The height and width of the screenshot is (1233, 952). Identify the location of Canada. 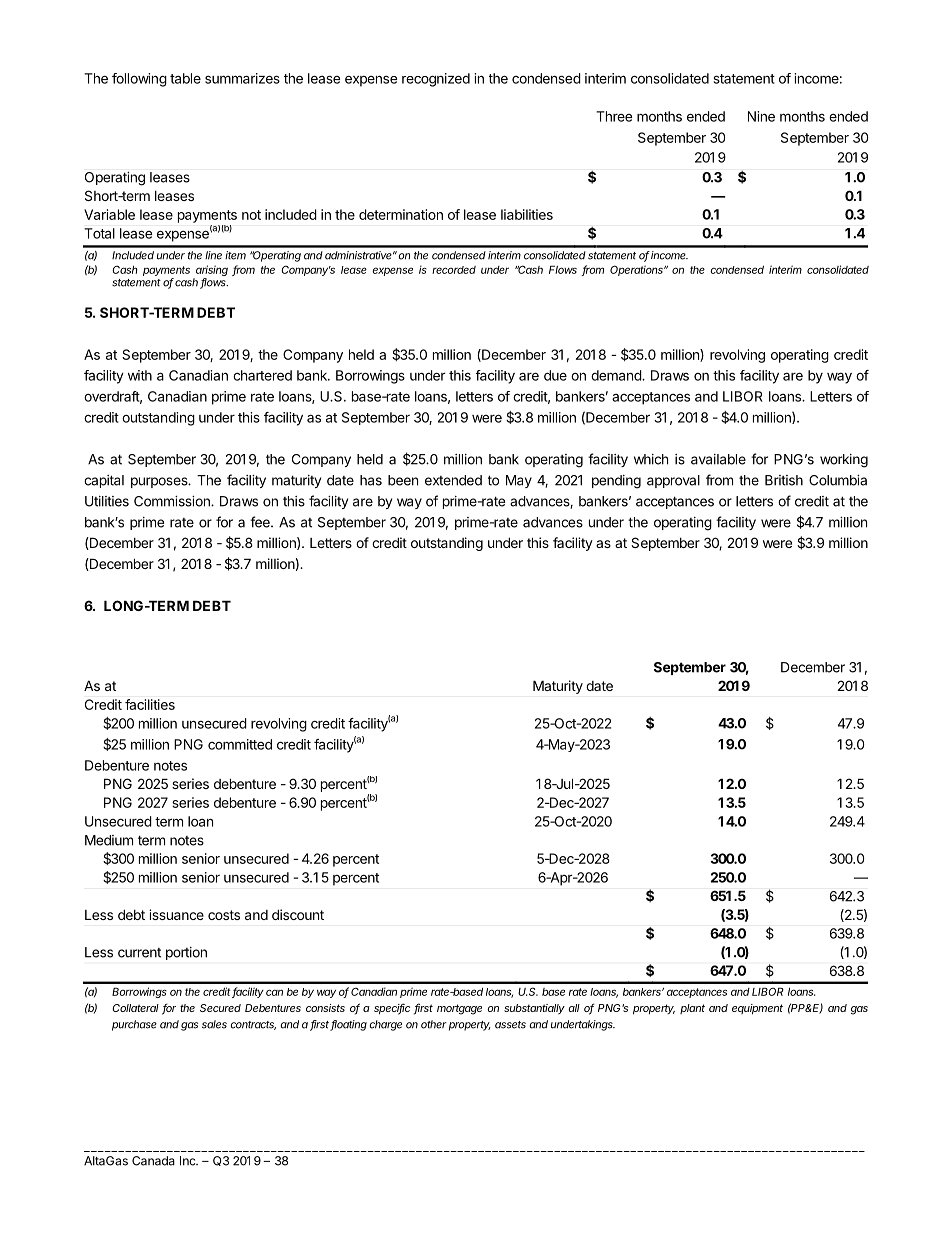
(153, 1161).
